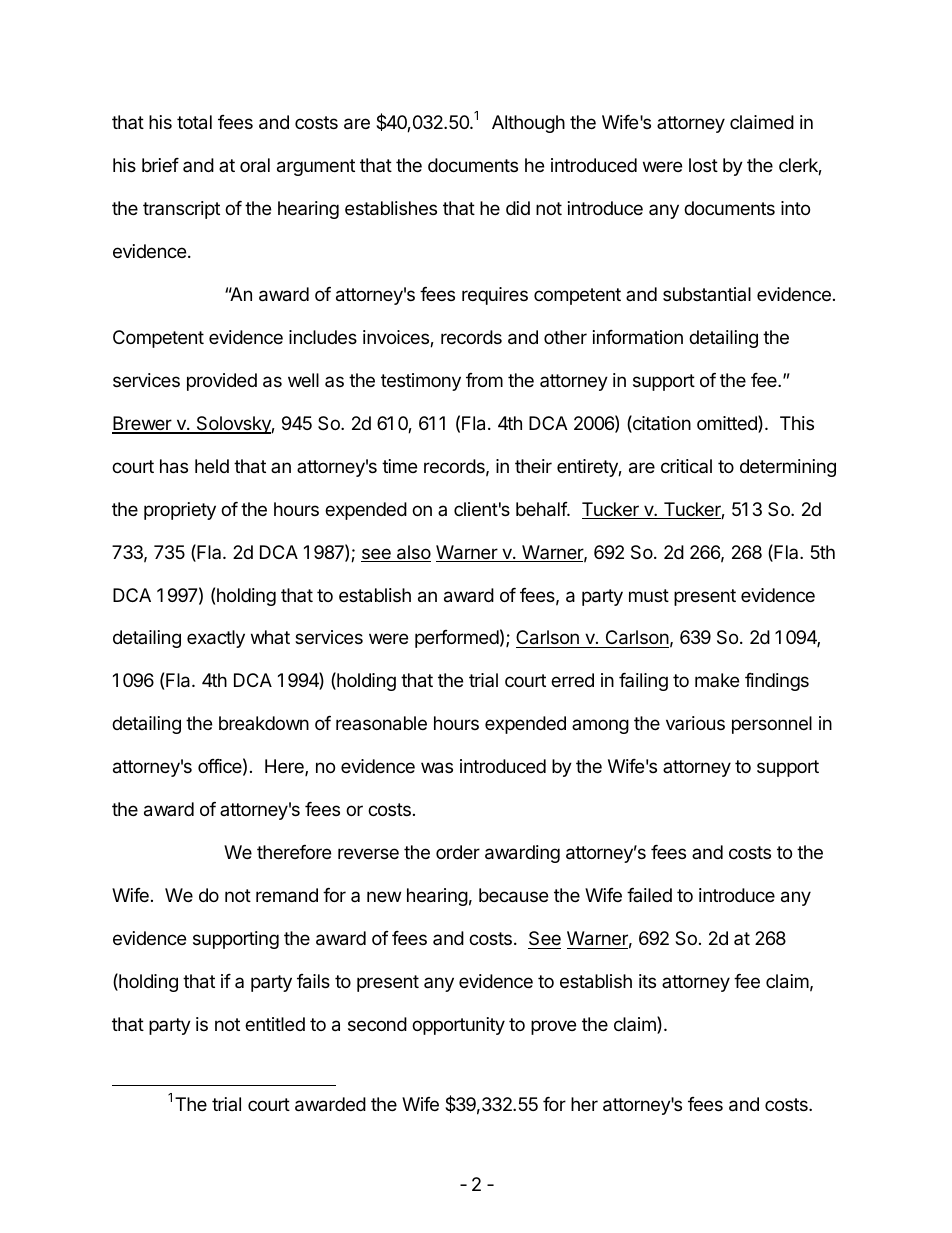 This document has height=1233, width=952. What do you see at coordinates (528, 124) in the document?
I see `Although` at bounding box center [528, 124].
